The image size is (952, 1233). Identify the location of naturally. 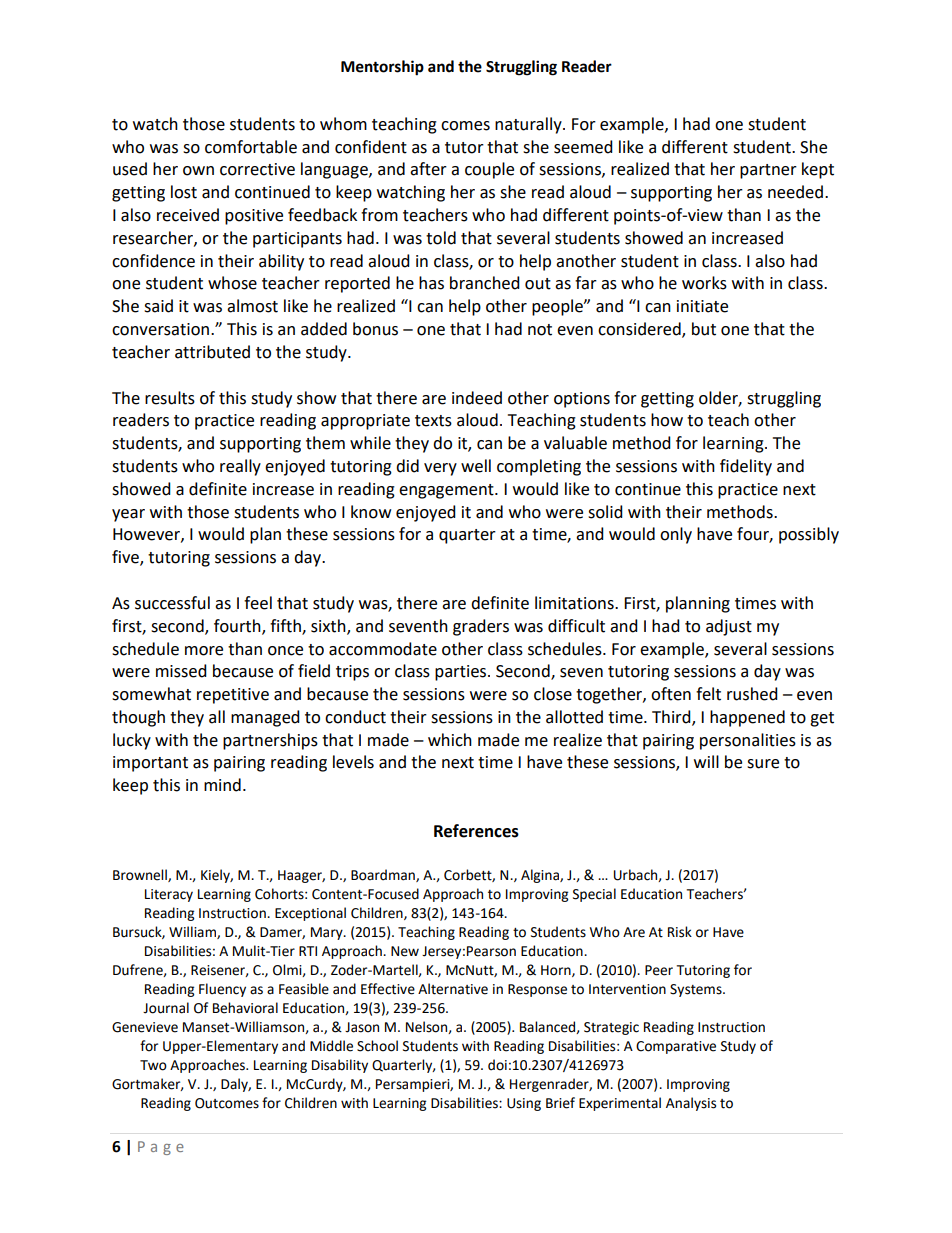
(529, 125).
